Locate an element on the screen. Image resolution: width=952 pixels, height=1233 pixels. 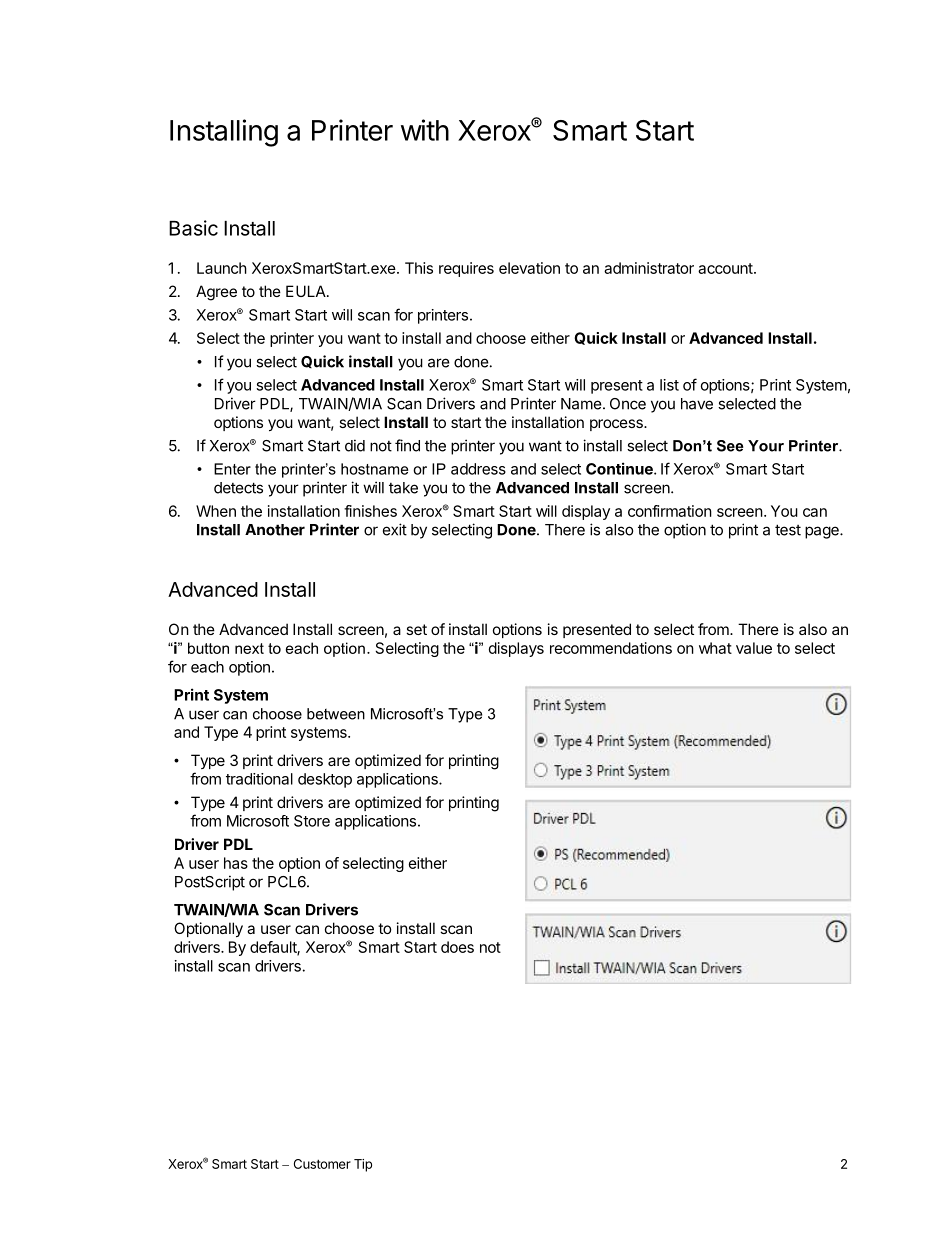
with is located at coordinates (425, 130).
